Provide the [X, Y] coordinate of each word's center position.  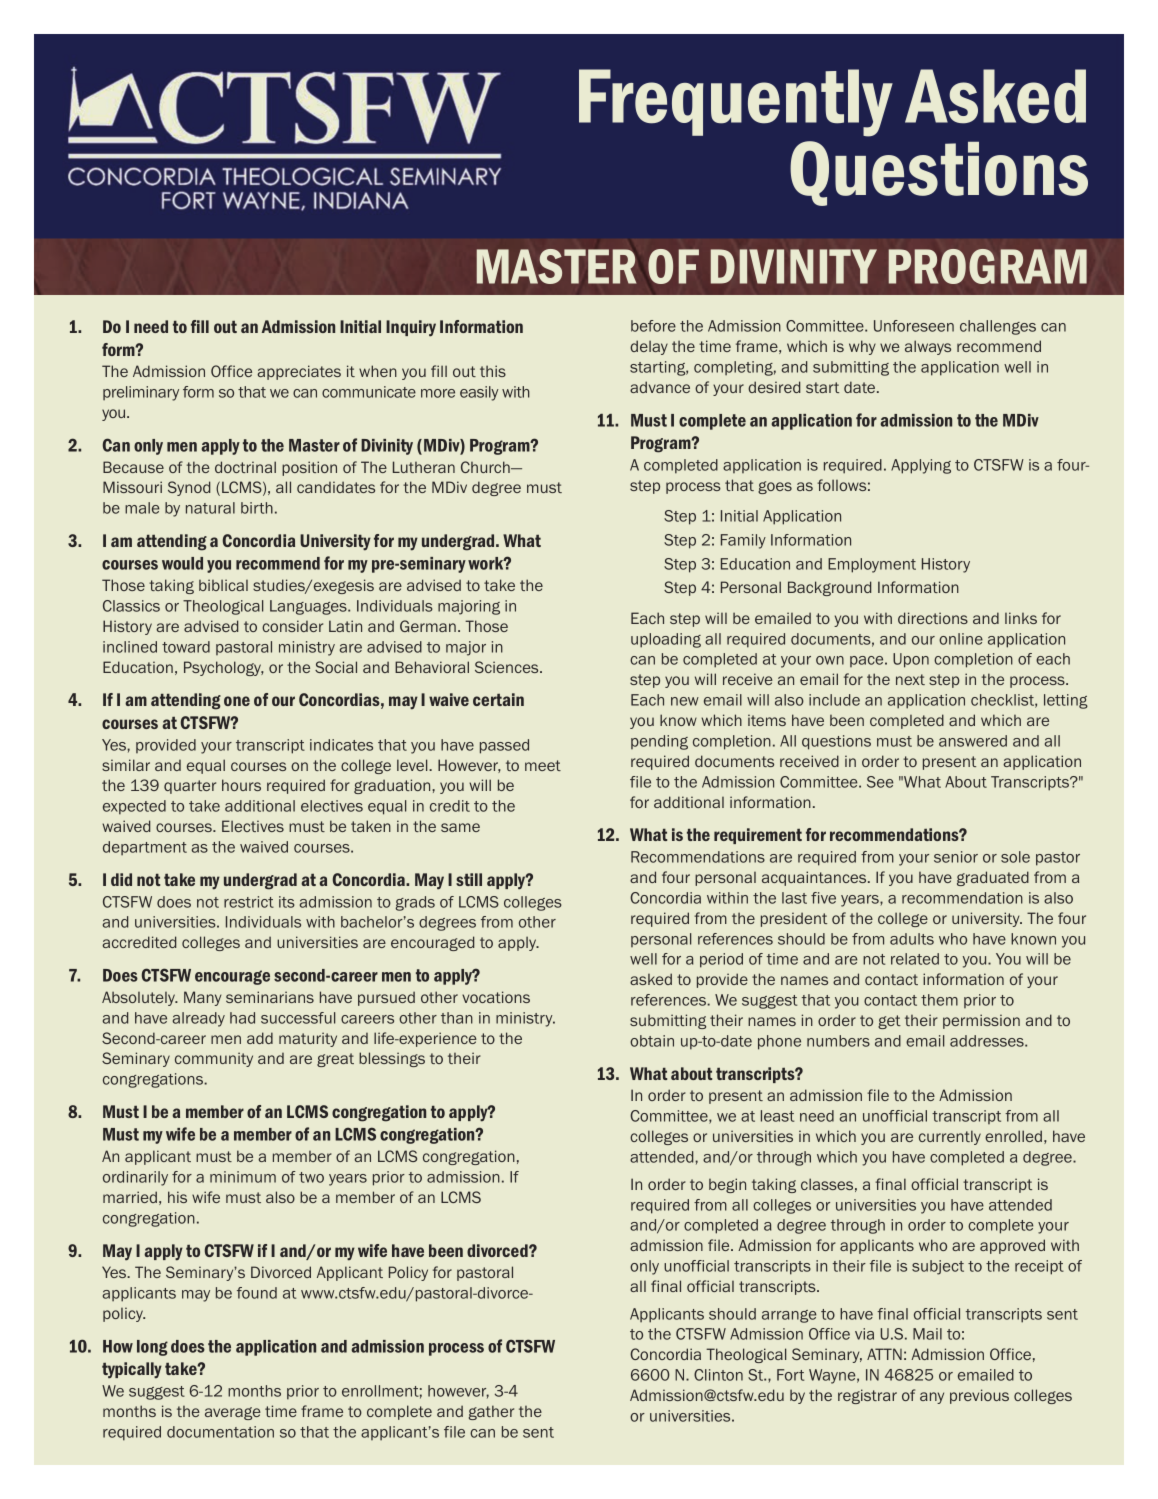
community [214, 1059]
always [928, 347]
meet [543, 765]
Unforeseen [914, 326]
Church [486, 467]
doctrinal [245, 467]
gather [491, 1412]
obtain [652, 1041]
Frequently [736, 103]
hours [241, 785]
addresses [988, 1041]
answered [973, 741]
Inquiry [411, 328]
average [233, 1413]
